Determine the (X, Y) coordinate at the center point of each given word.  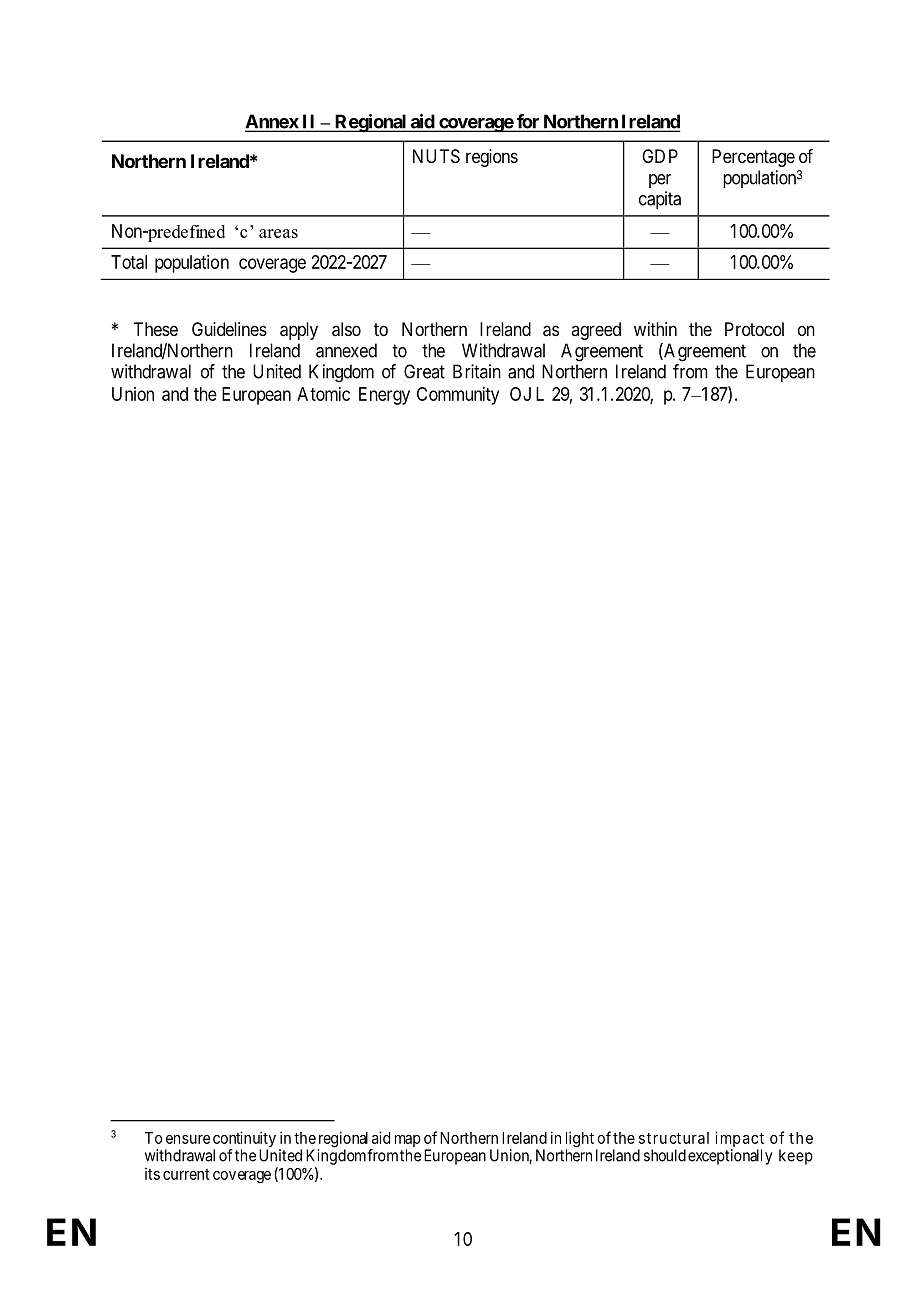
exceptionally (730, 1157)
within (655, 329)
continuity (244, 1140)
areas (278, 233)
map (408, 1142)
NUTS (436, 156)
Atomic (323, 394)
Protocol (754, 329)
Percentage (753, 158)
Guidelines (229, 329)
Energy (384, 396)
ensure (188, 1139)
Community (458, 396)
